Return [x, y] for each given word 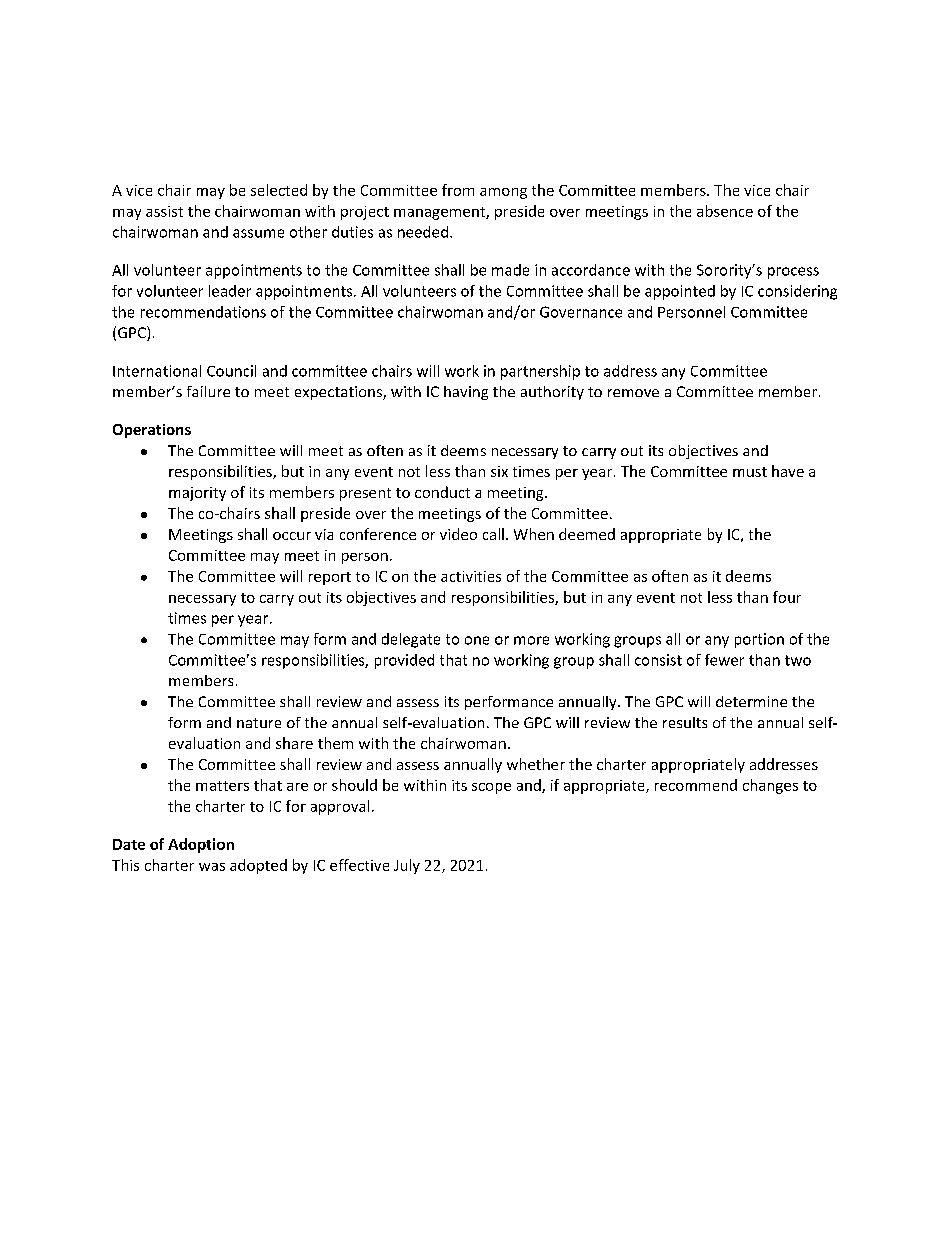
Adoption [201, 845]
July [407, 866]
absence [725, 211]
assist [164, 211]
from [458, 190]
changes [770, 786]
